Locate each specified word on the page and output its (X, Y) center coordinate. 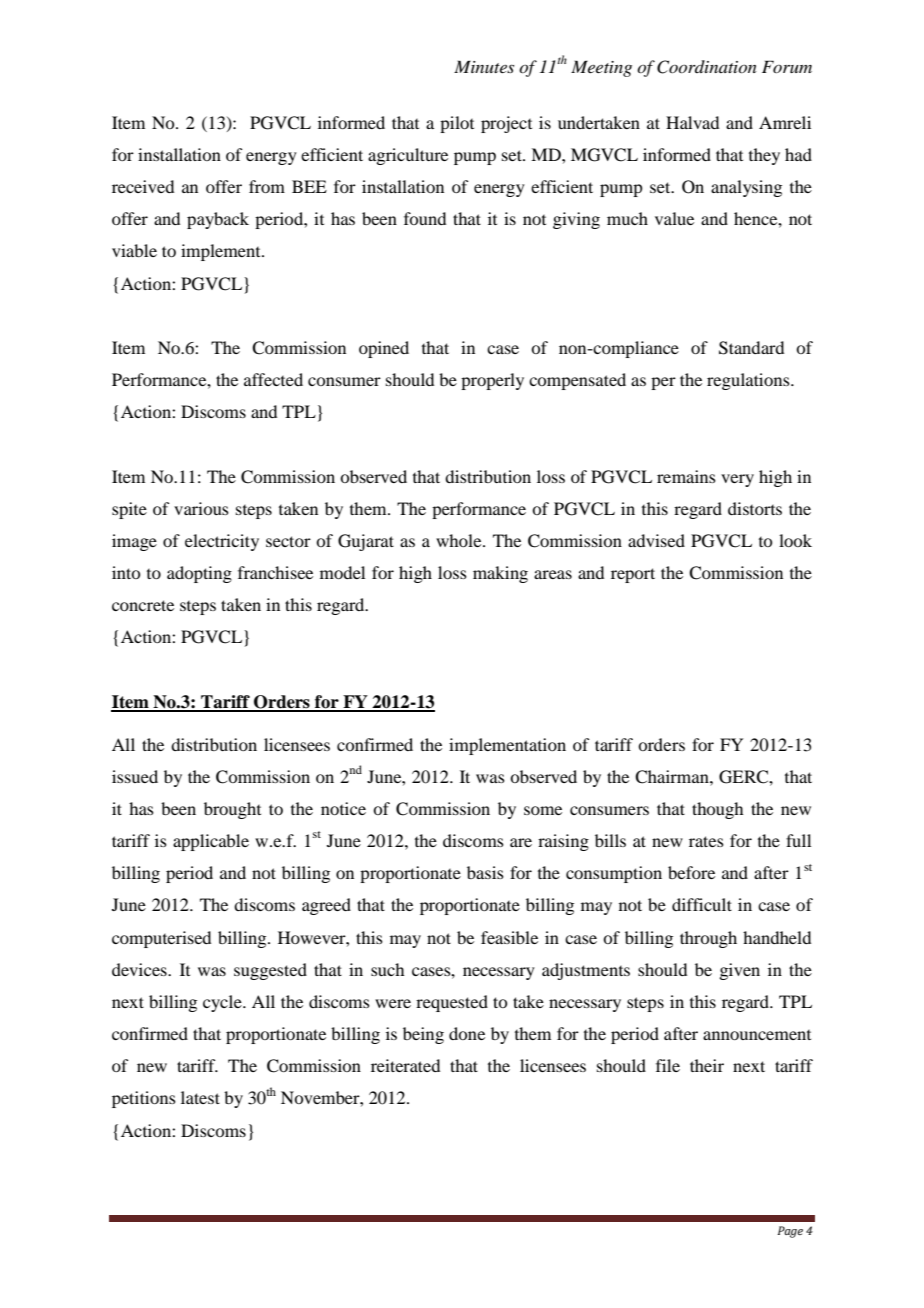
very (737, 480)
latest (200, 1097)
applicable (211, 842)
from (267, 186)
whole (460, 540)
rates (706, 841)
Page (790, 1232)
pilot (457, 124)
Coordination (707, 67)
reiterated (405, 1065)
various (201, 508)
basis (485, 872)
